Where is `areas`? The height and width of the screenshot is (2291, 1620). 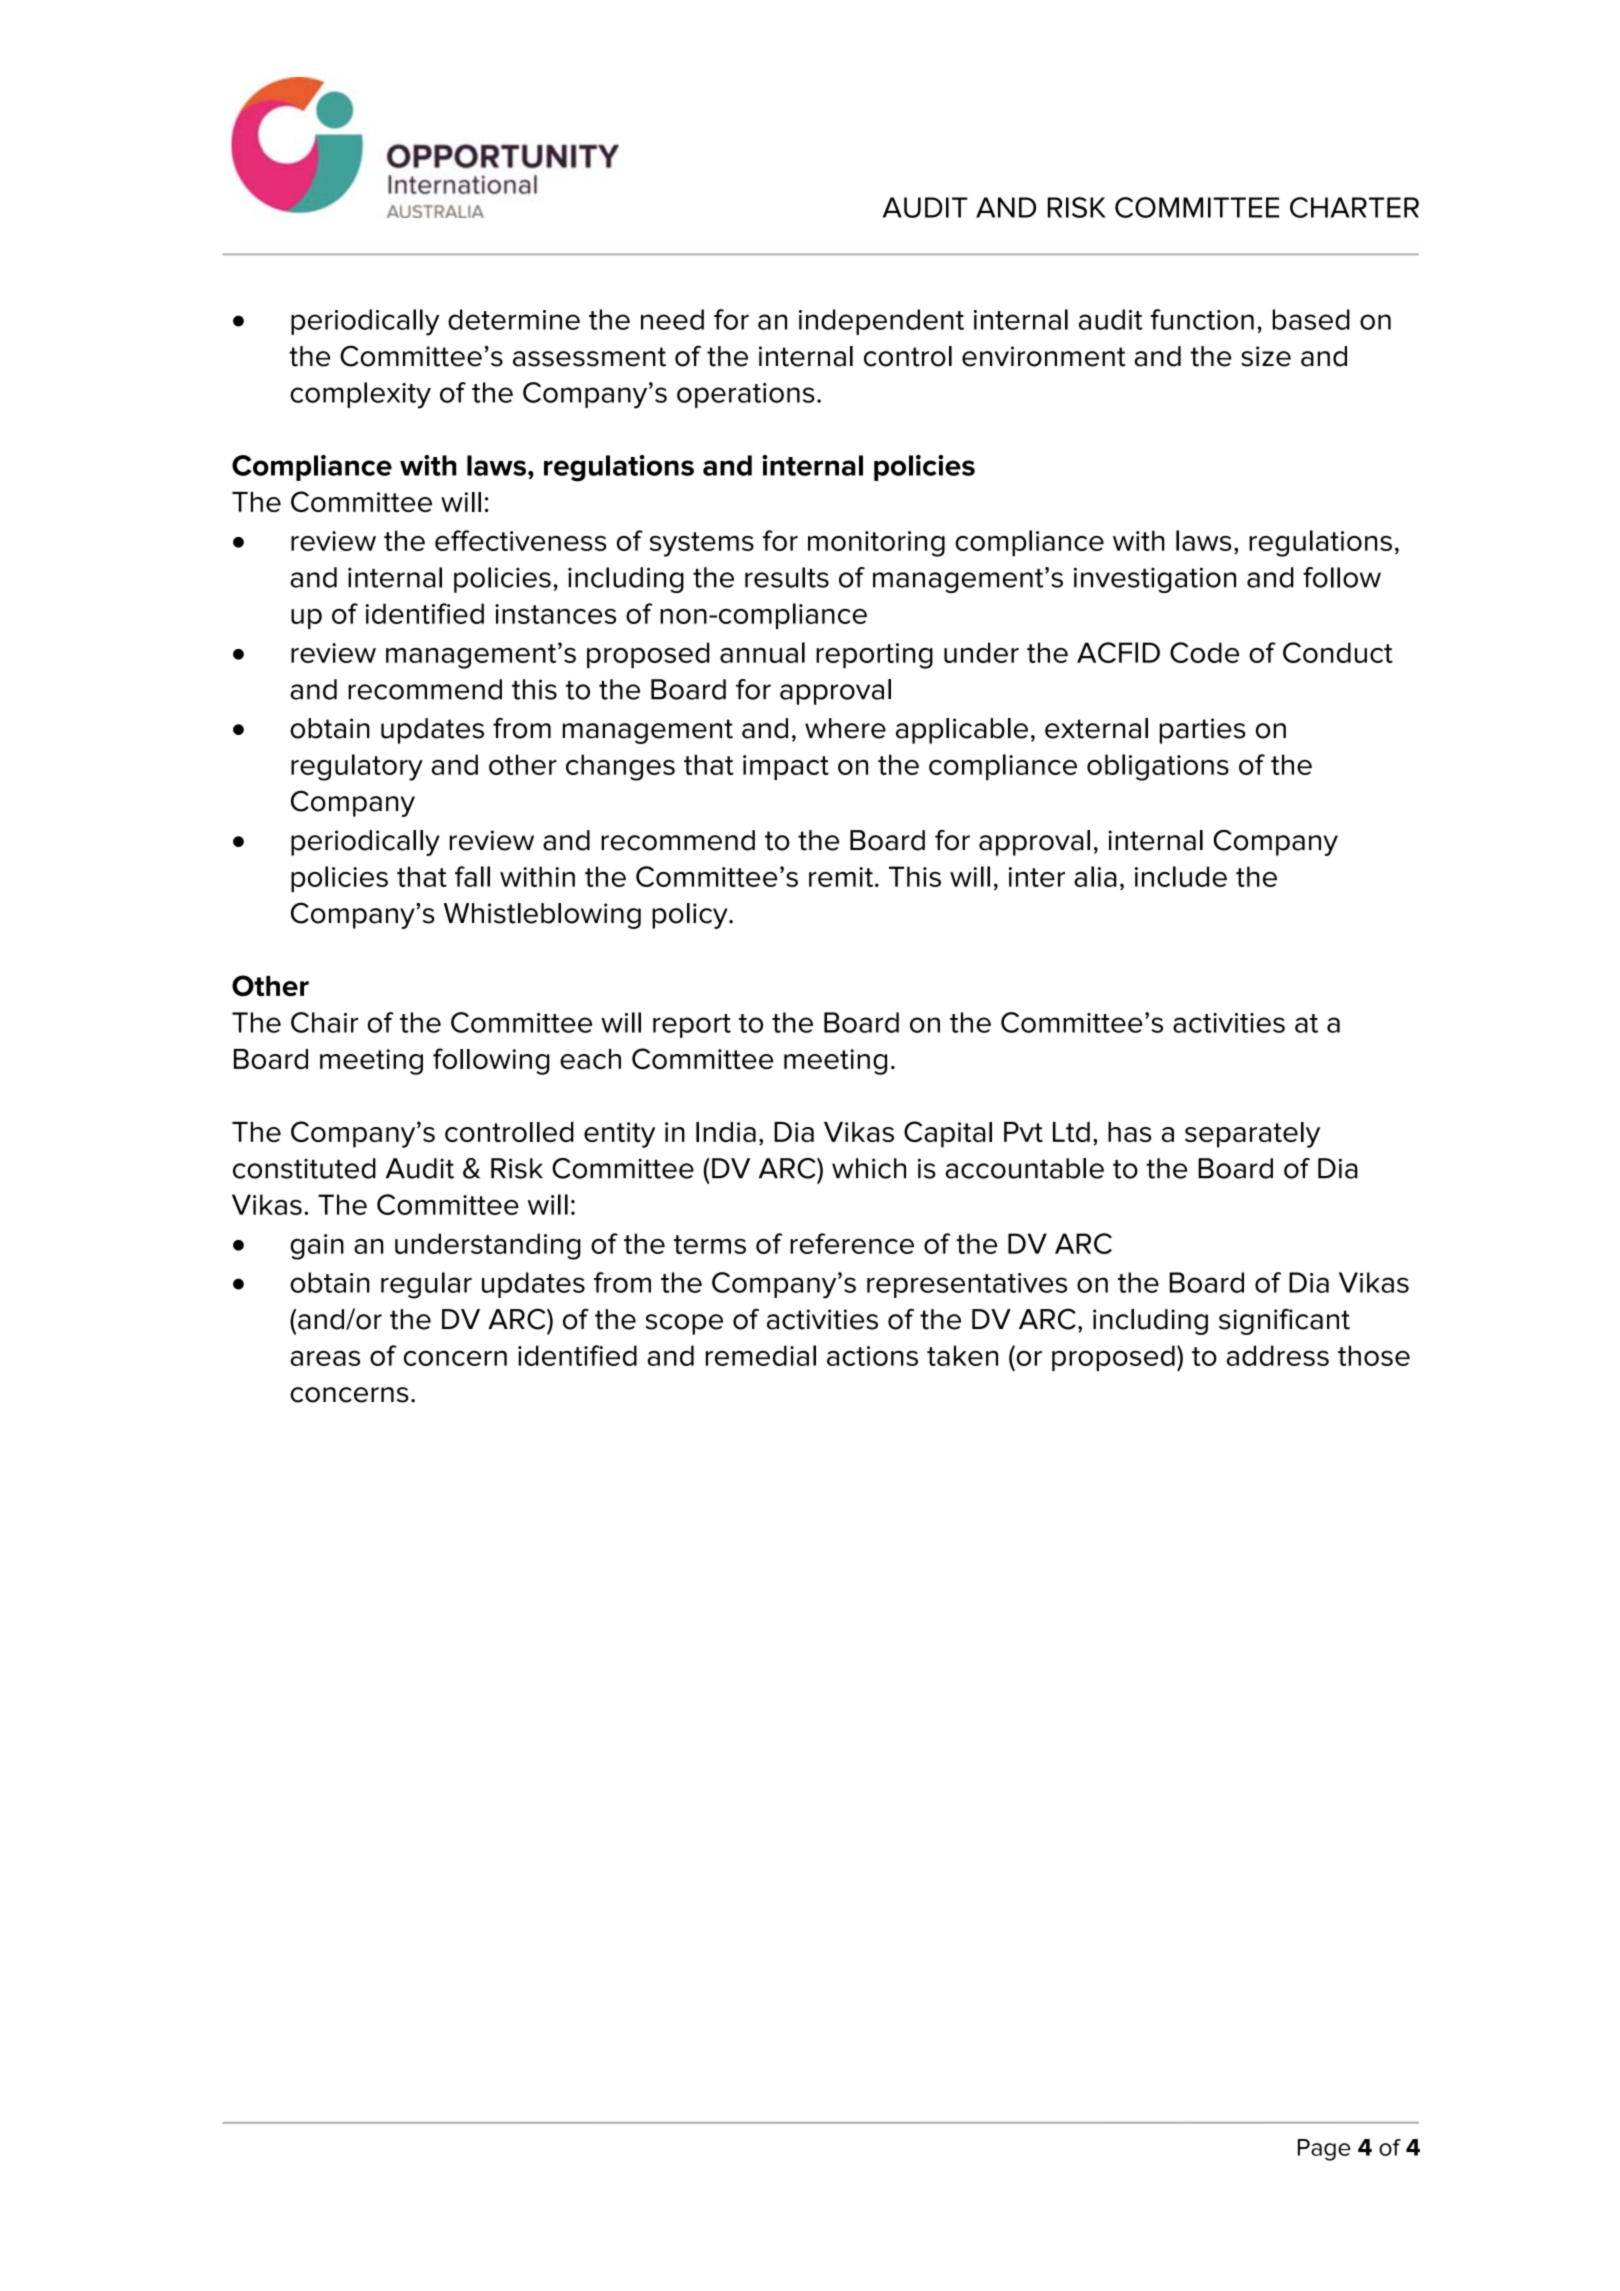 areas is located at coordinates (325, 1358).
